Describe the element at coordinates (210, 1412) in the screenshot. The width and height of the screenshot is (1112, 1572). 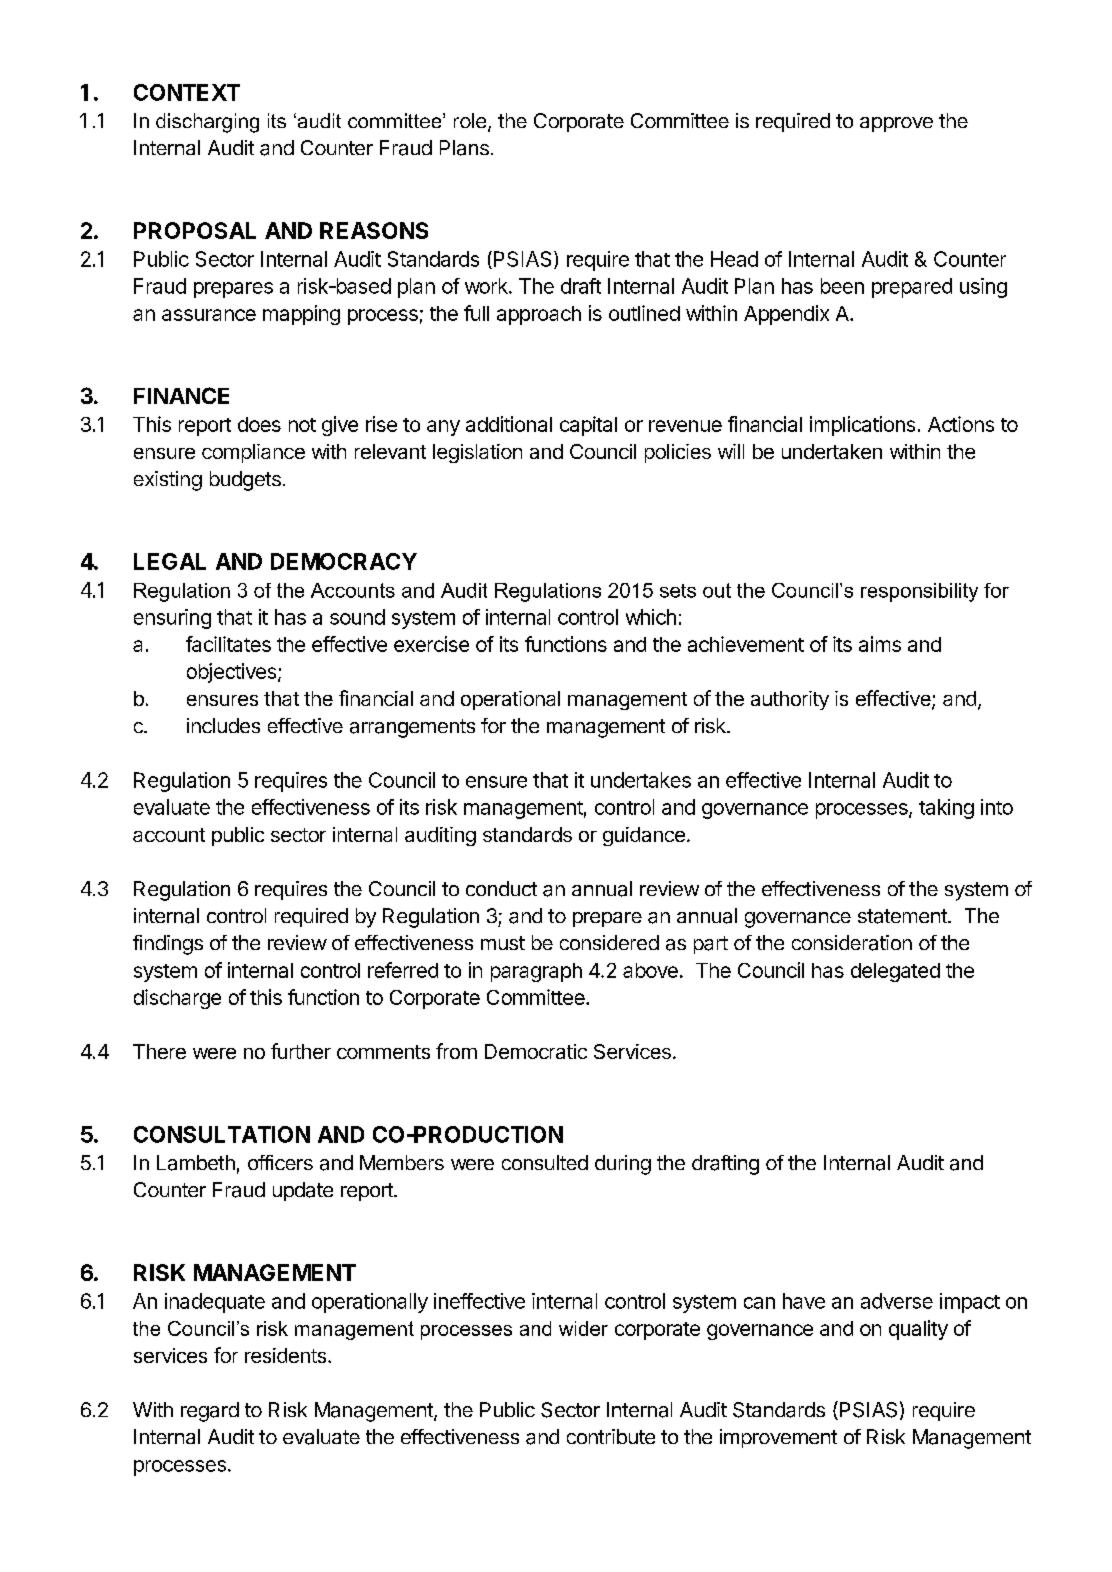
I see `regard` at that location.
